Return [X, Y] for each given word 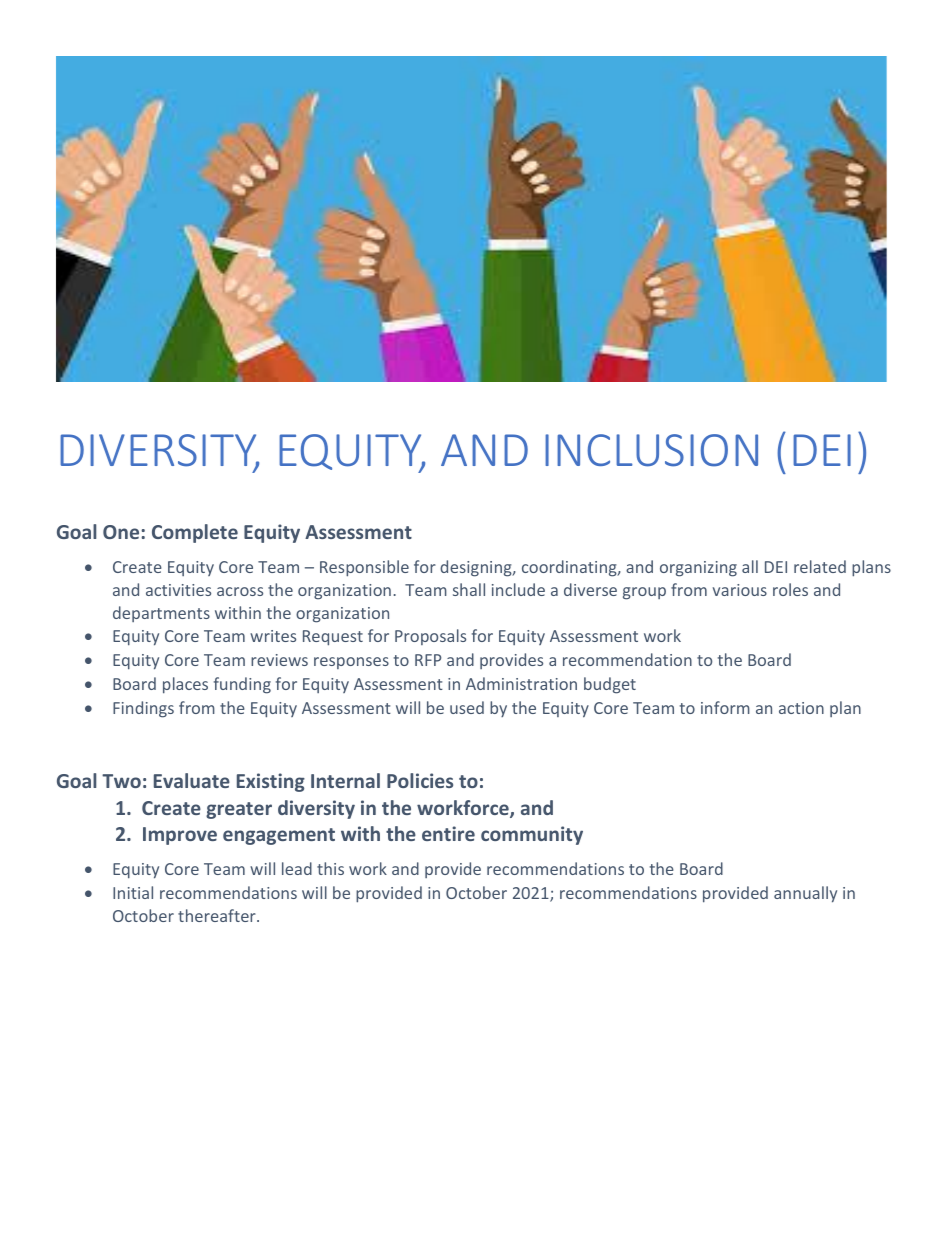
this [330, 868]
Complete [195, 533]
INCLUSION [651, 450]
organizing [698, 569]
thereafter [218, 915]
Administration [521, 683]
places [185, 685]
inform [725, 707]
